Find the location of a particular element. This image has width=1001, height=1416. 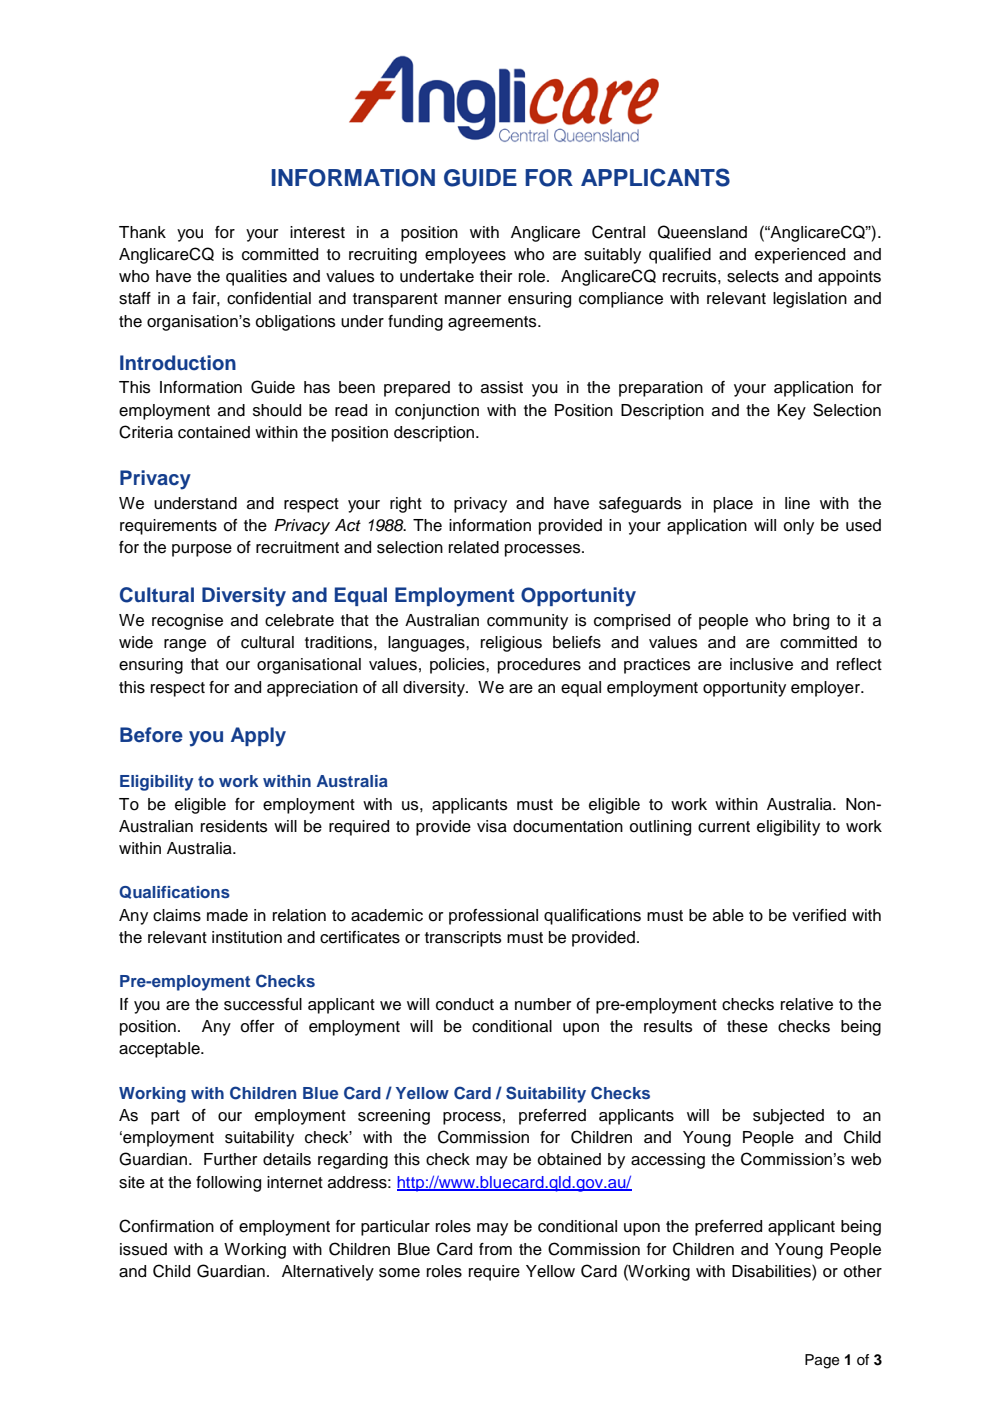

current is located at coordinates (724, 827).
